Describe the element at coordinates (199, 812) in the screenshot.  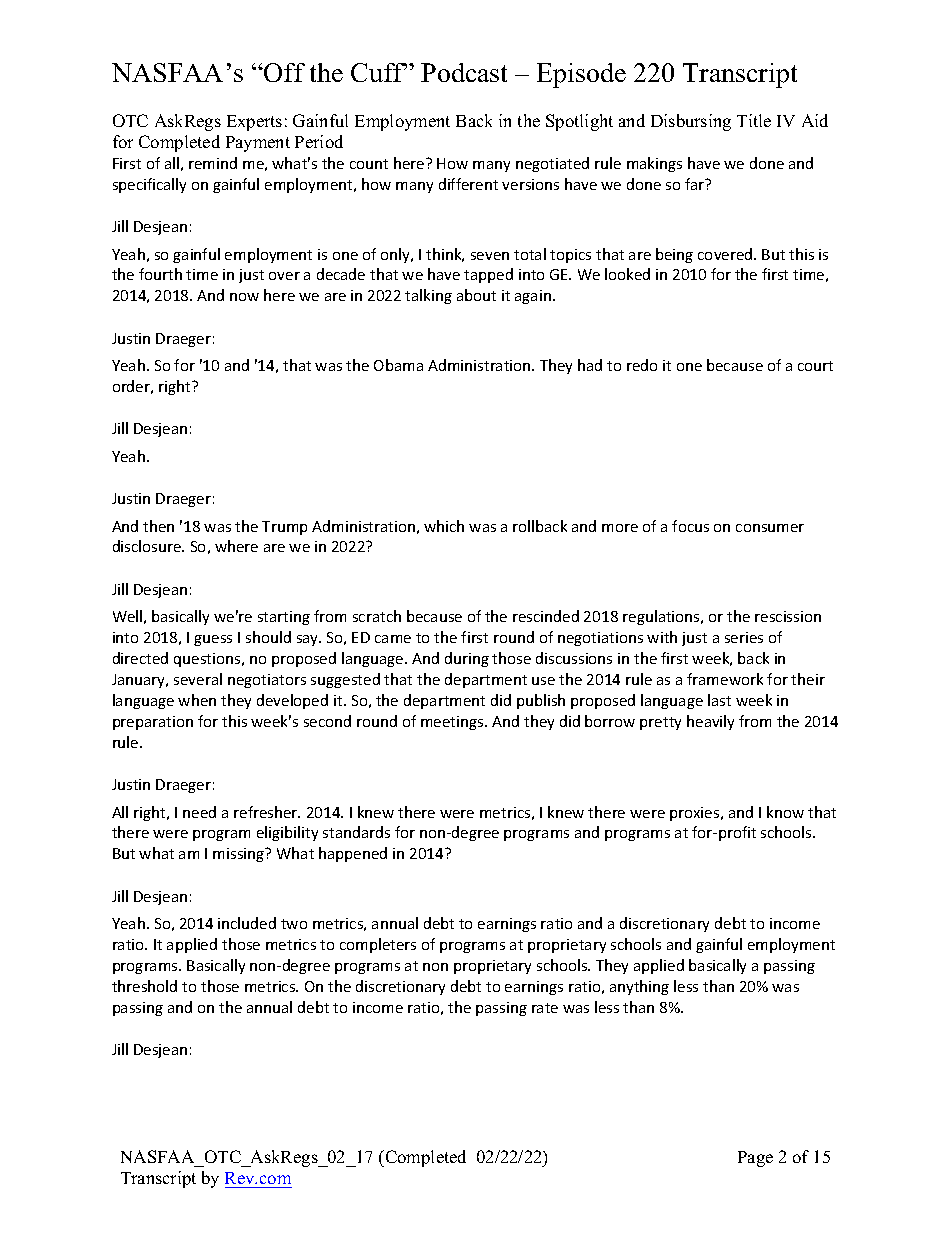
I see `need` at that location.
